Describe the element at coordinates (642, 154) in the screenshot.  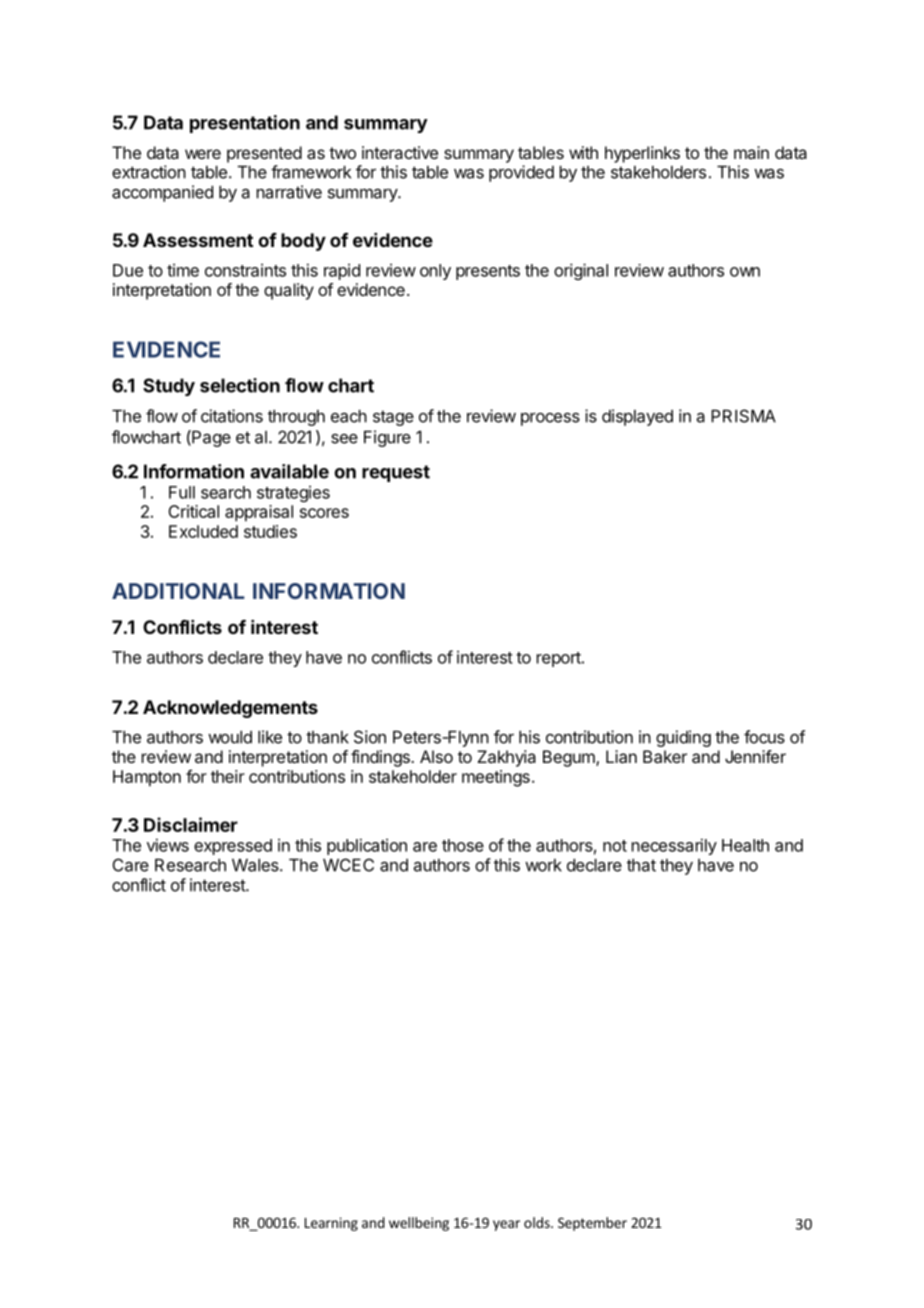
I see `hyperlinks` at that location.
